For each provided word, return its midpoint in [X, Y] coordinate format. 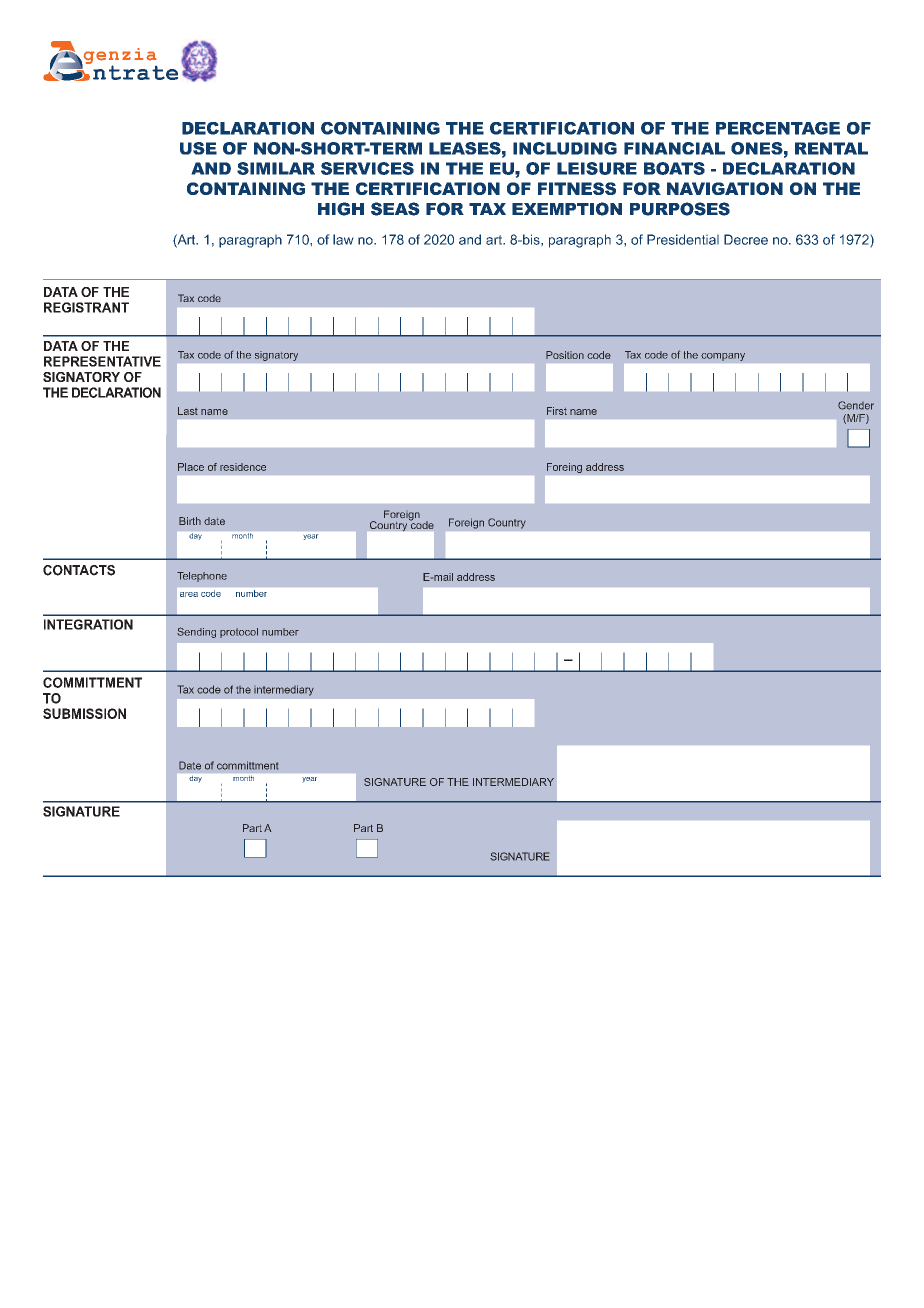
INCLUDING [565, 148]
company [723, 357]
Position [565, 355]
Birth [190, 521]
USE [198, 148]
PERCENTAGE [778, 128]
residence [243, 467]
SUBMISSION [84, 713]
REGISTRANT [86, 307]
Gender [856, 405]
